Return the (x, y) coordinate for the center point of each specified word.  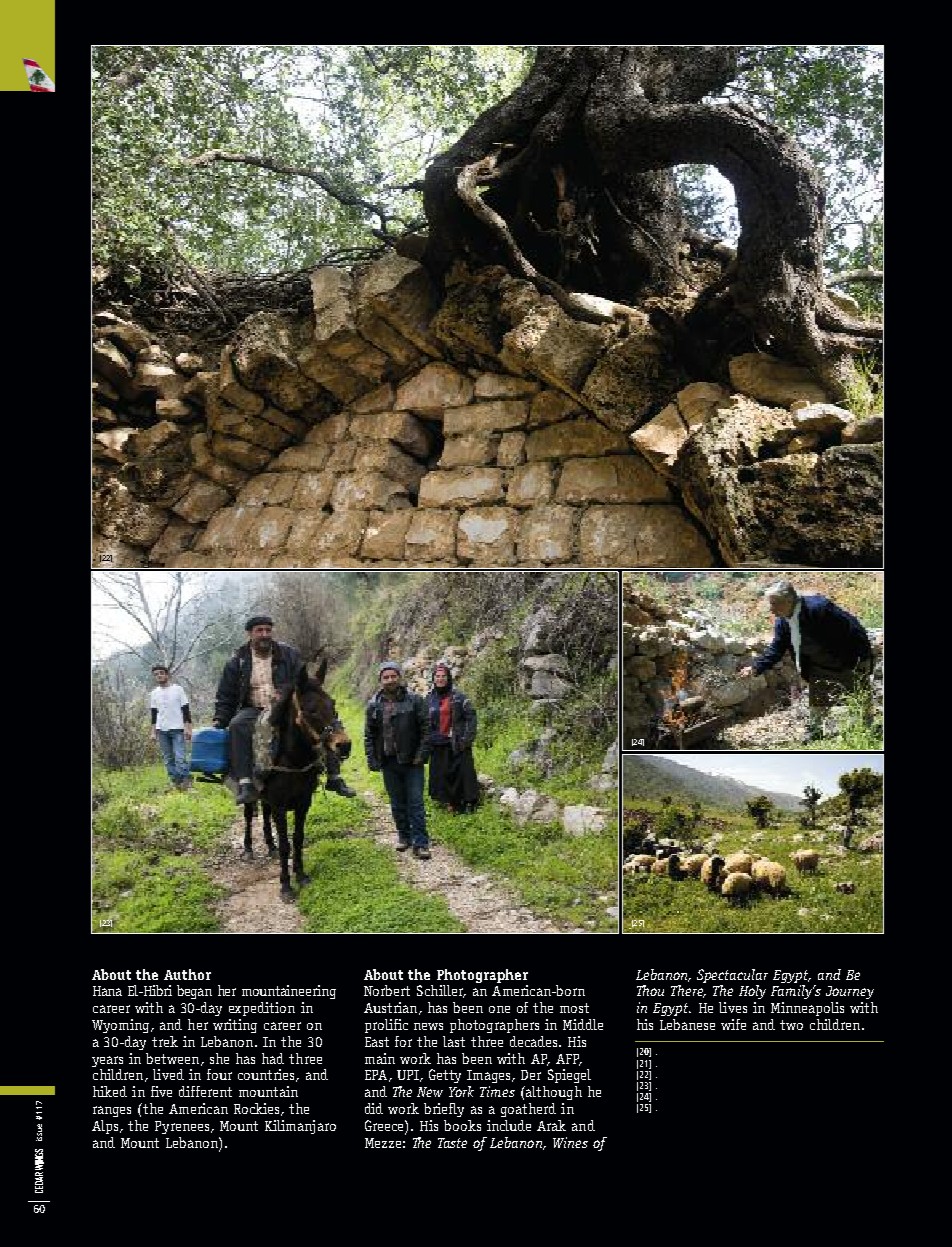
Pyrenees (183, 1127)
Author (187, 974)
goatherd (528, 1110)
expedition (262, 1009)
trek (165, 1041)
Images (490, 1076)
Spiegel (569, 1076)
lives (733, 1007)
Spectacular (732, 976)
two (791, 1025)
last (454, 1041)
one (499, 1009)
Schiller (441, 991)
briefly (444, 1110)
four (219, 1074)
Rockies (258, 1109)
